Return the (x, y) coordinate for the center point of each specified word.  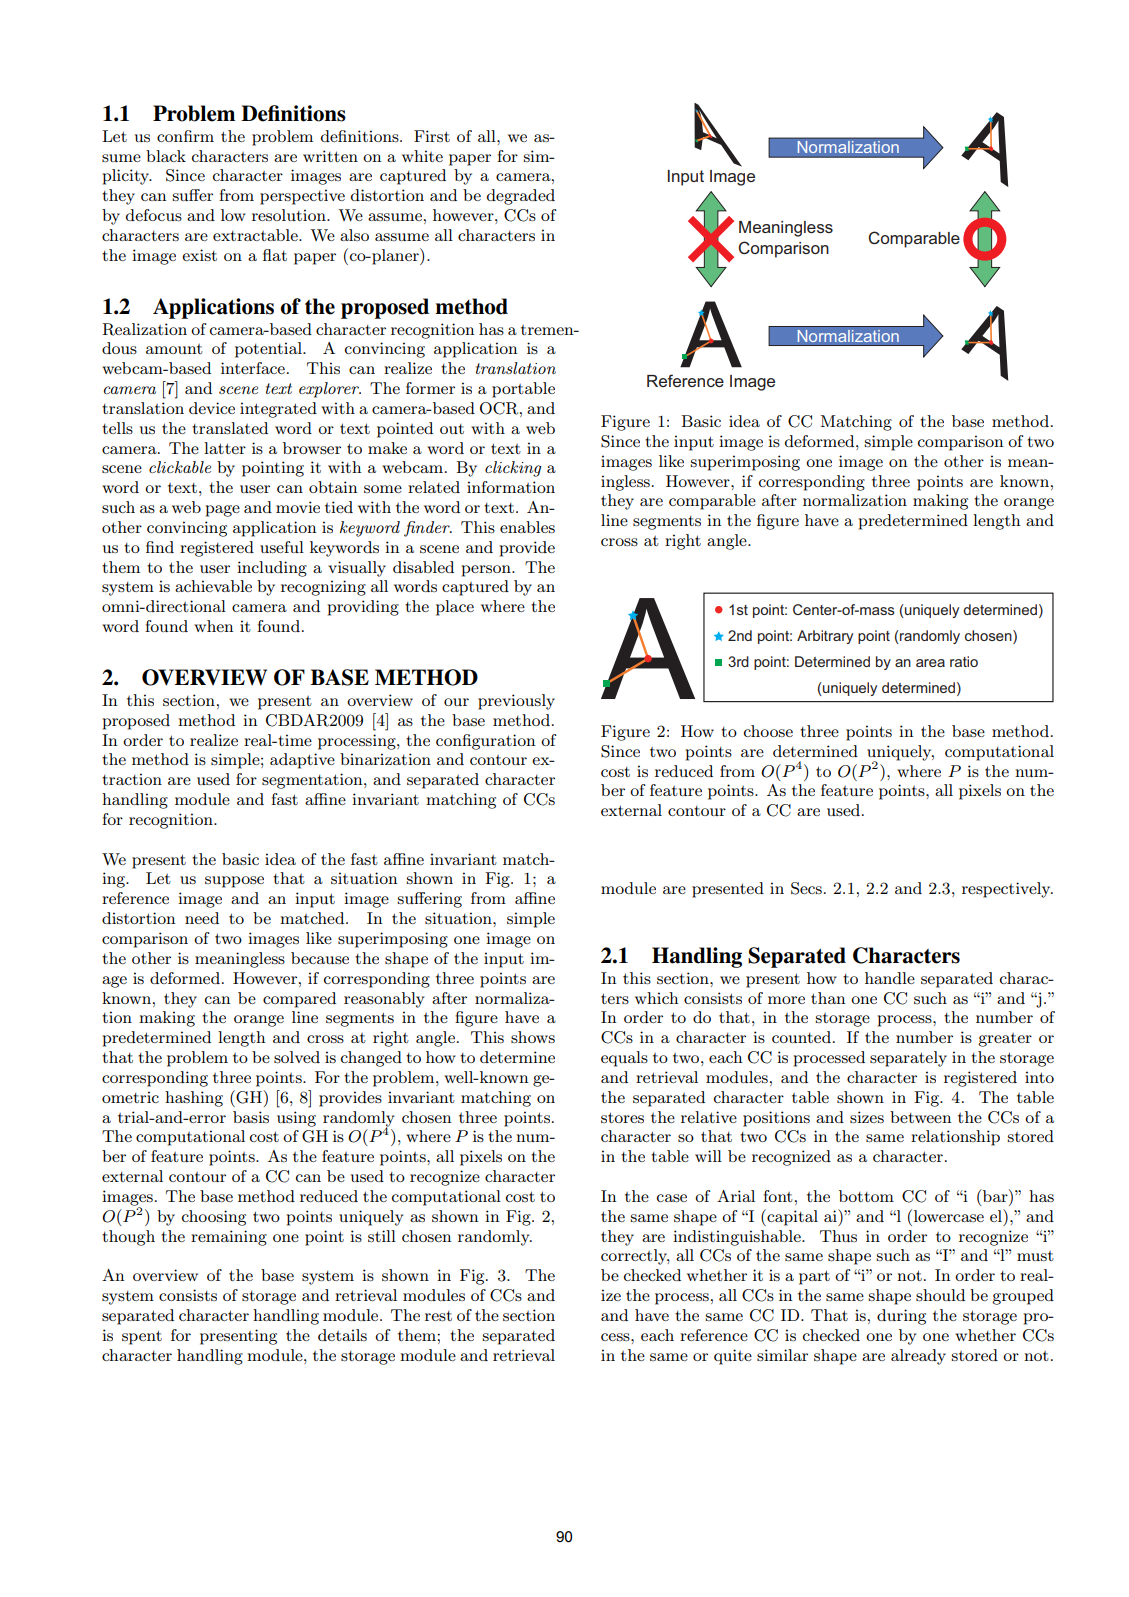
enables (527, 527)
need (202, 918)
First (432, 136)
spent (142, 1337)
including (272, 569)
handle (890, 978)
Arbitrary (825, 637)
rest (438, 1316)
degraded (521, 197)
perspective (302, 197)
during (901, 1317)
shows (533, 1037)
